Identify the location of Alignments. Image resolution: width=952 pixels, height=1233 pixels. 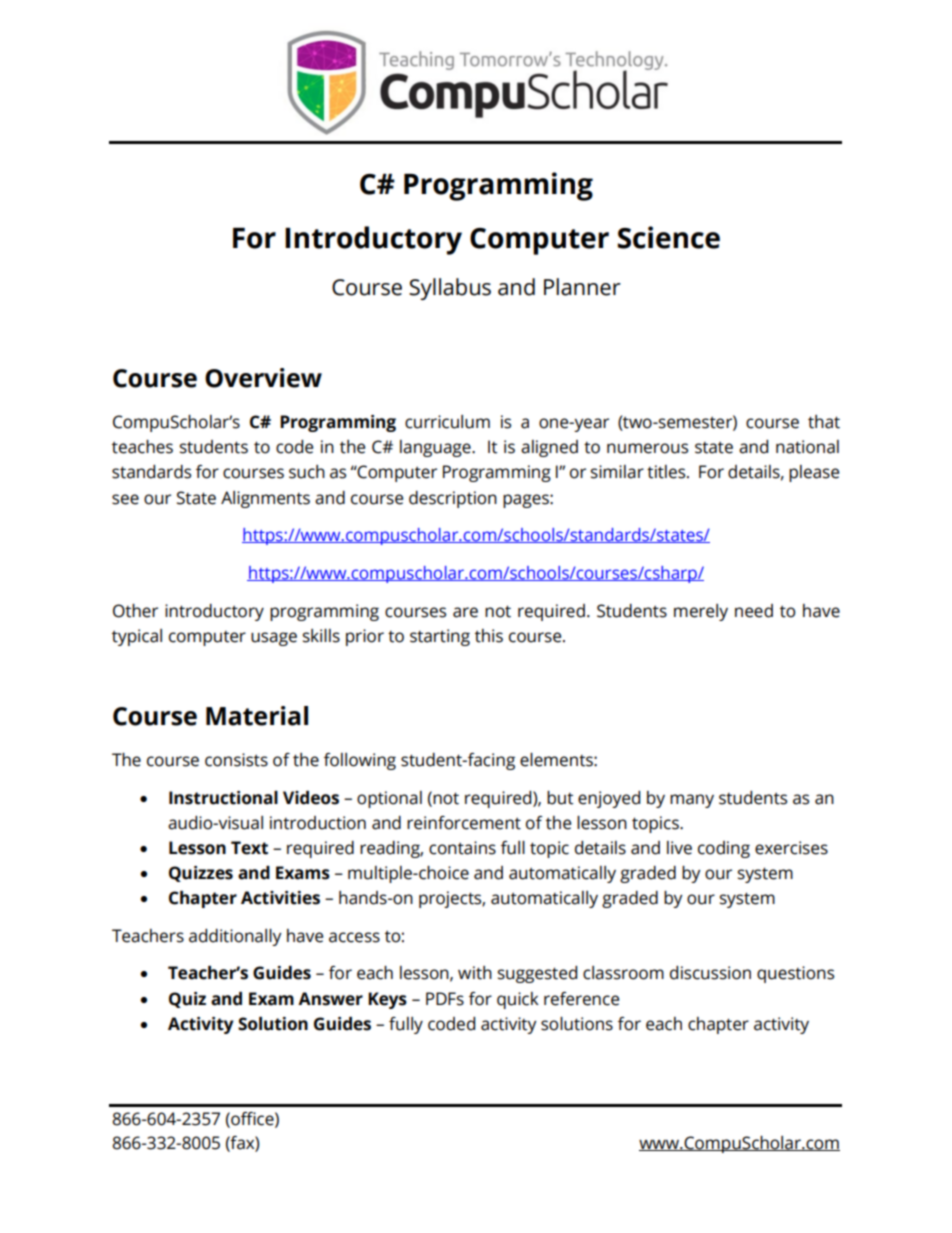
(265, 499).
